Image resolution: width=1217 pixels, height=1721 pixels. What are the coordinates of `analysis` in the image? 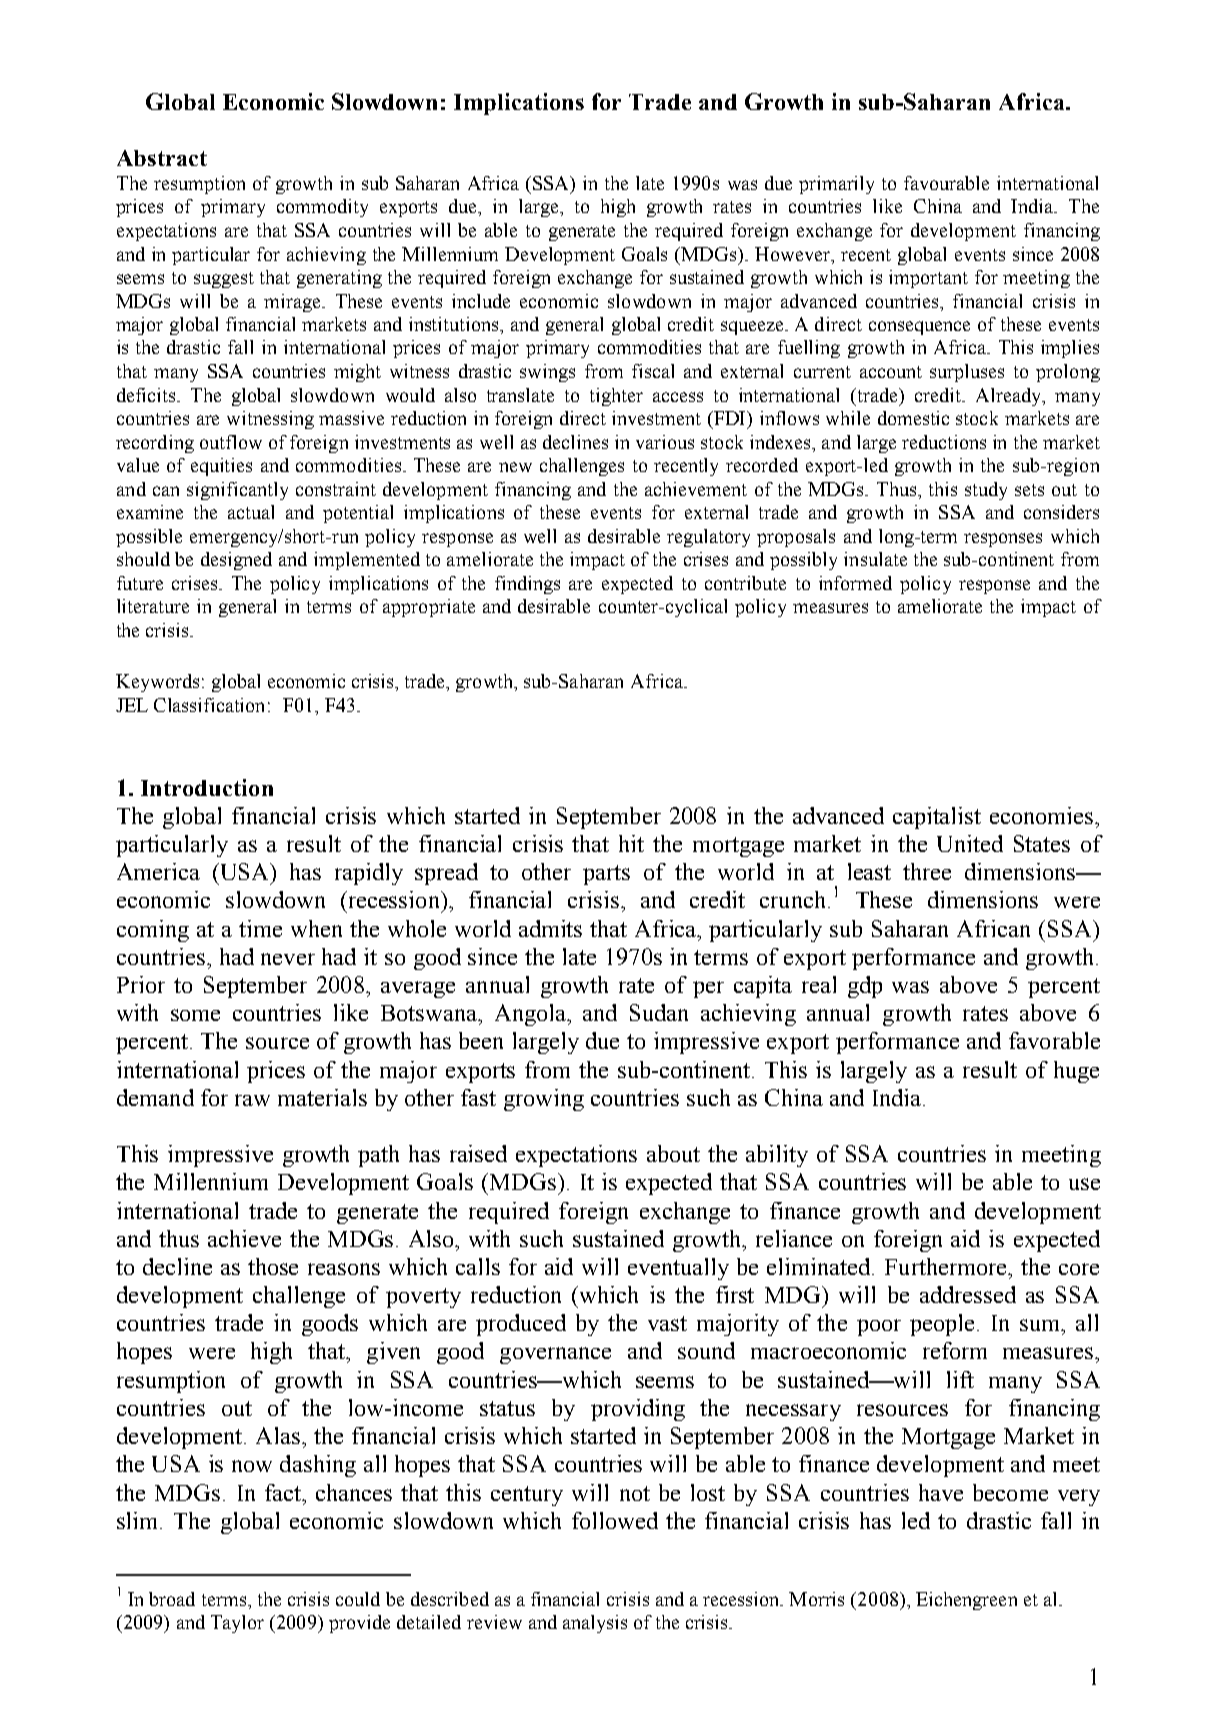 It's located at (595, 1624).
